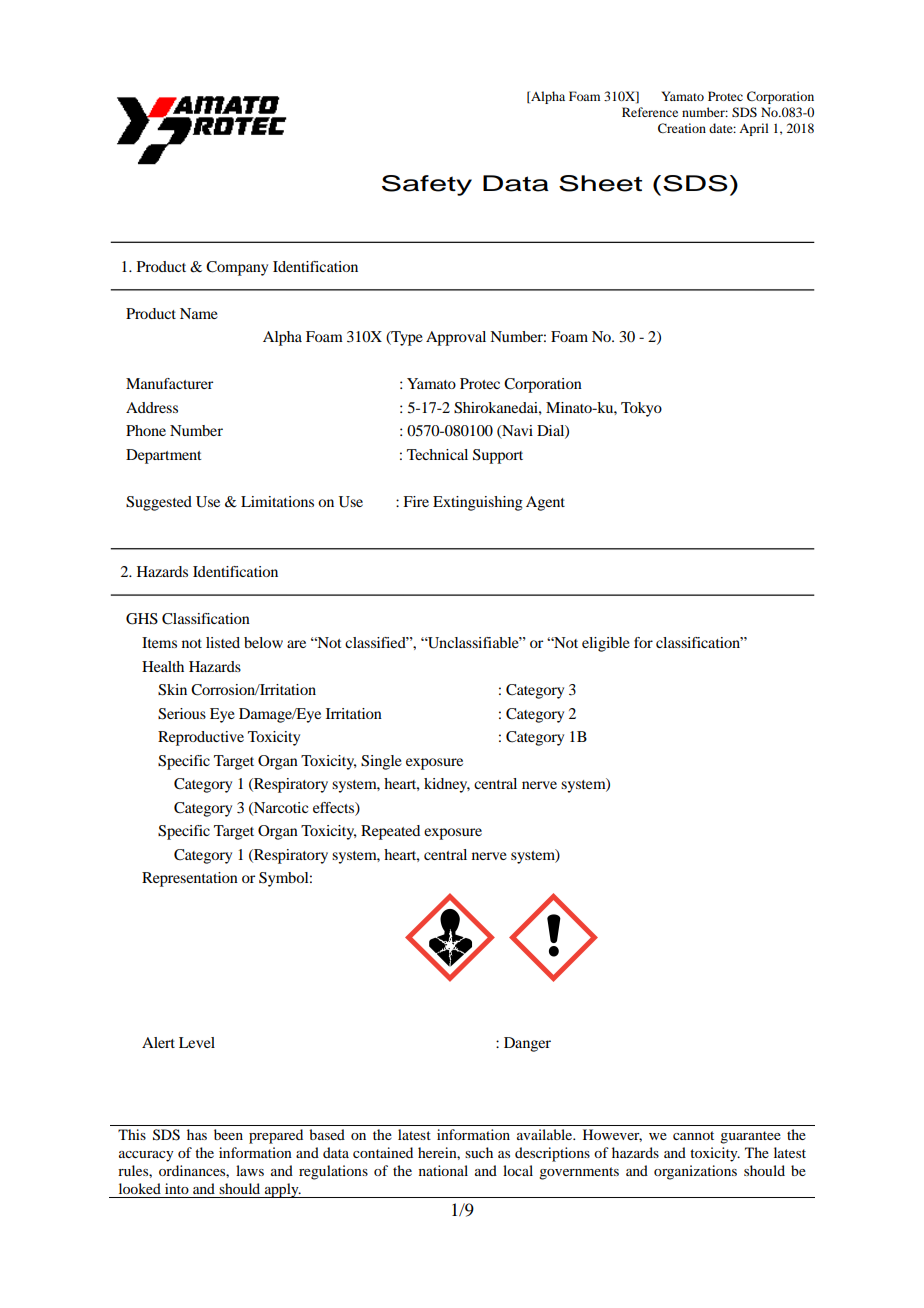  What do you see at coordinates (390, 832) in the screenshot?
I see `Repeated` at bounding box center [390, 832].
